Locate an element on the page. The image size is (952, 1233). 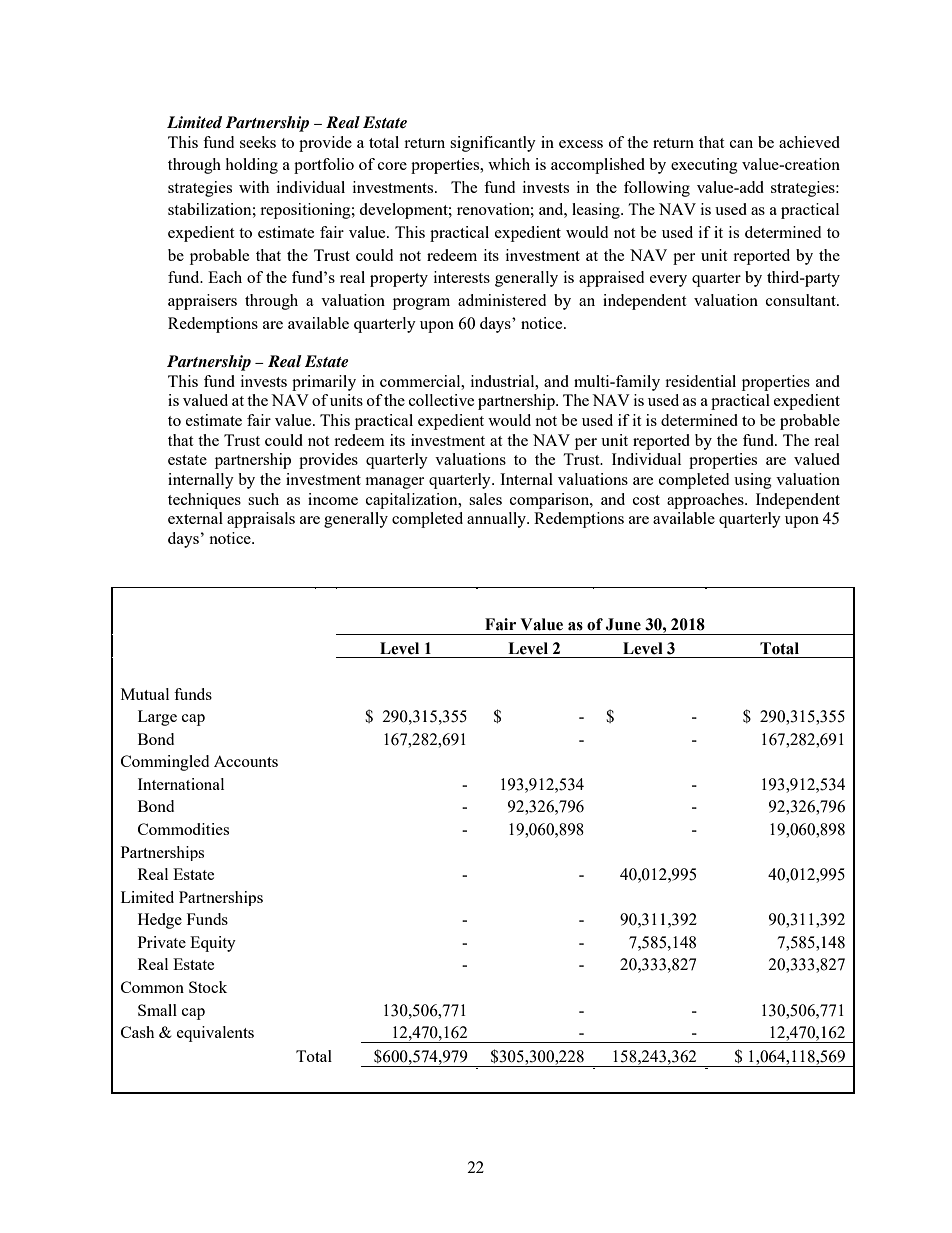
executing is located at coordinates (704, 166).
